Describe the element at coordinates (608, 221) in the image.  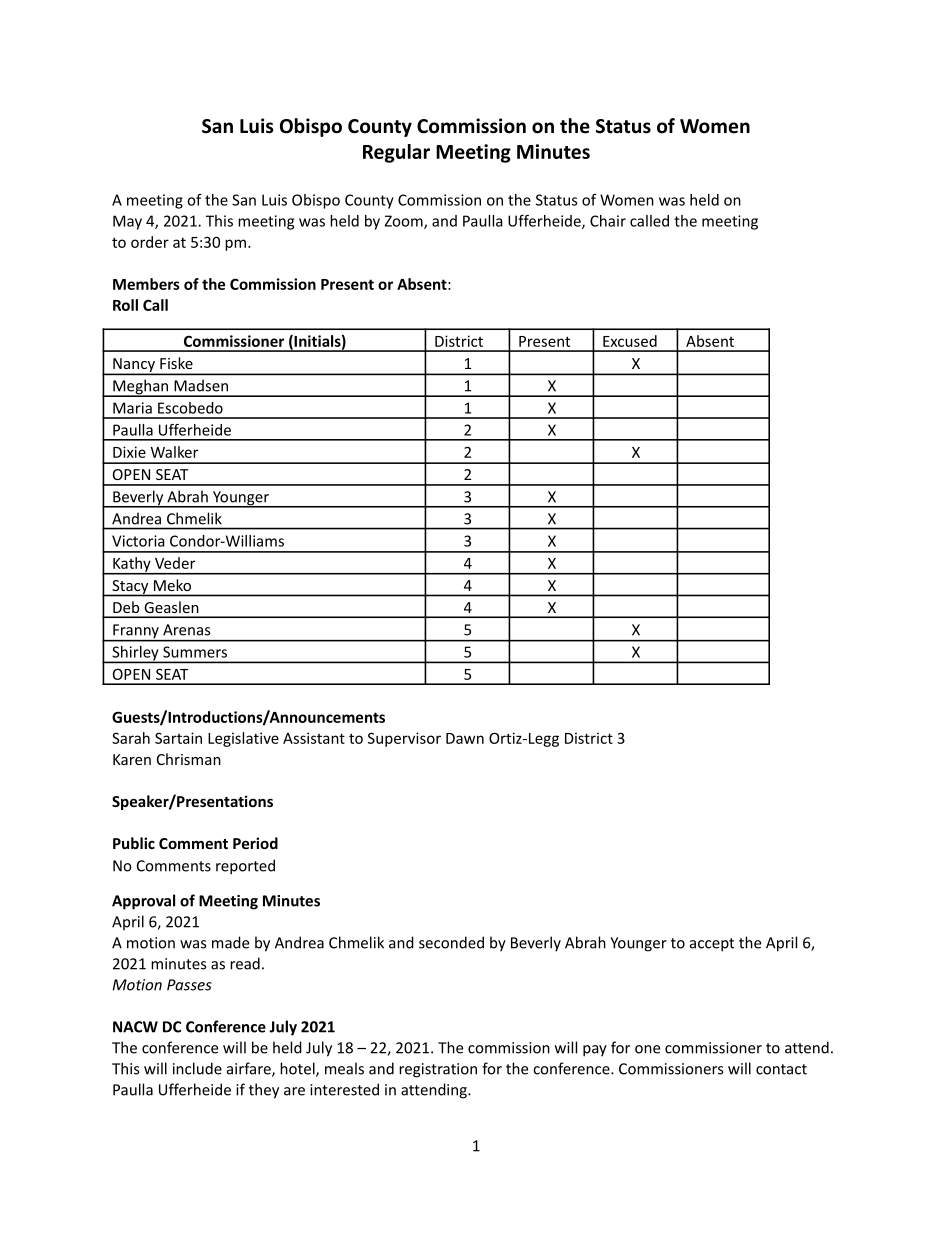
I see `Chair` at that location.
